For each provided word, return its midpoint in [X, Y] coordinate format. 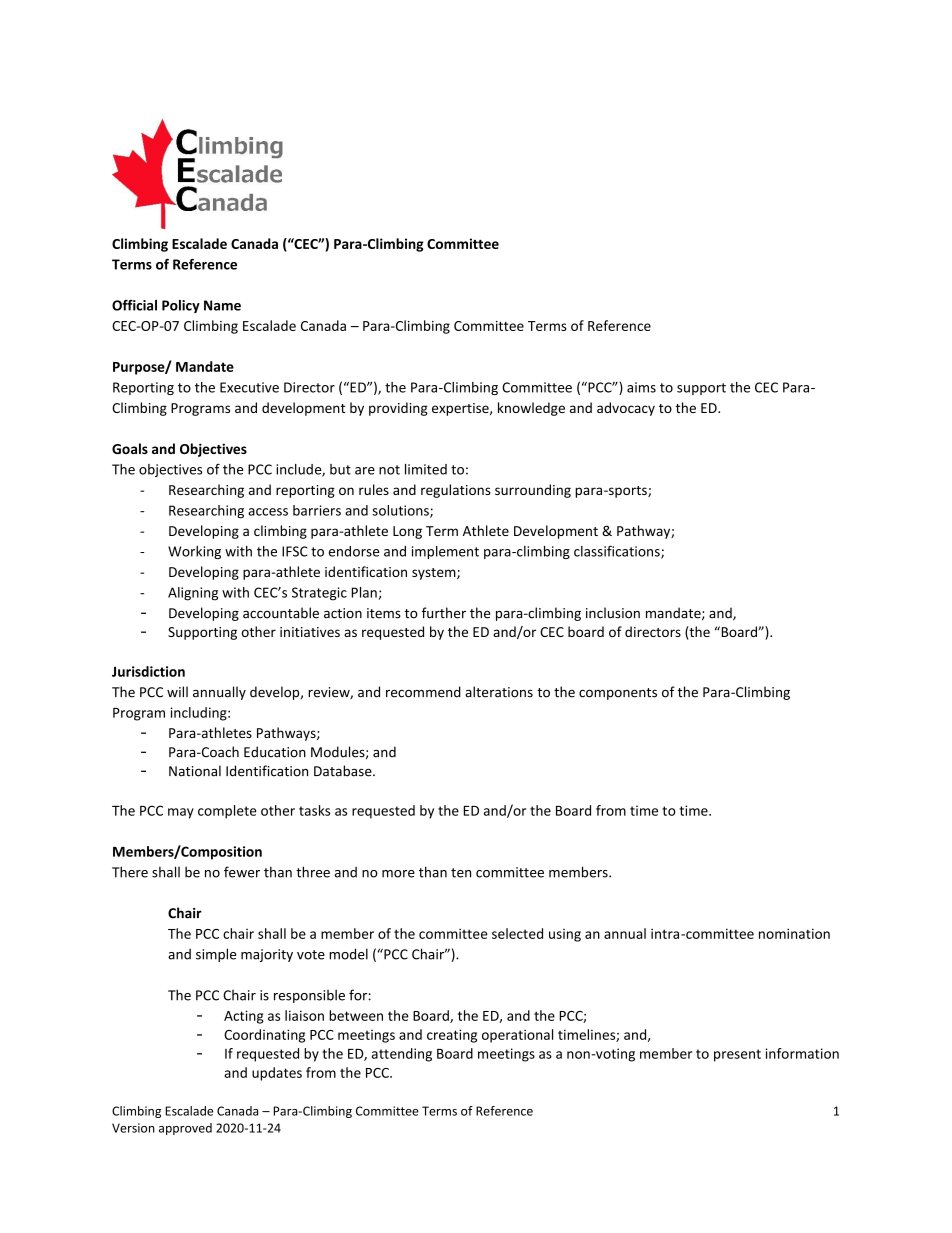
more [398, 874]
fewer [242, 872]
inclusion [613, 613]
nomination [794, 933]
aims [641, 387]
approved [185, 1129]
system [435, 574]
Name [222, 305]
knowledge [531, 409]
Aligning [193, 594]
